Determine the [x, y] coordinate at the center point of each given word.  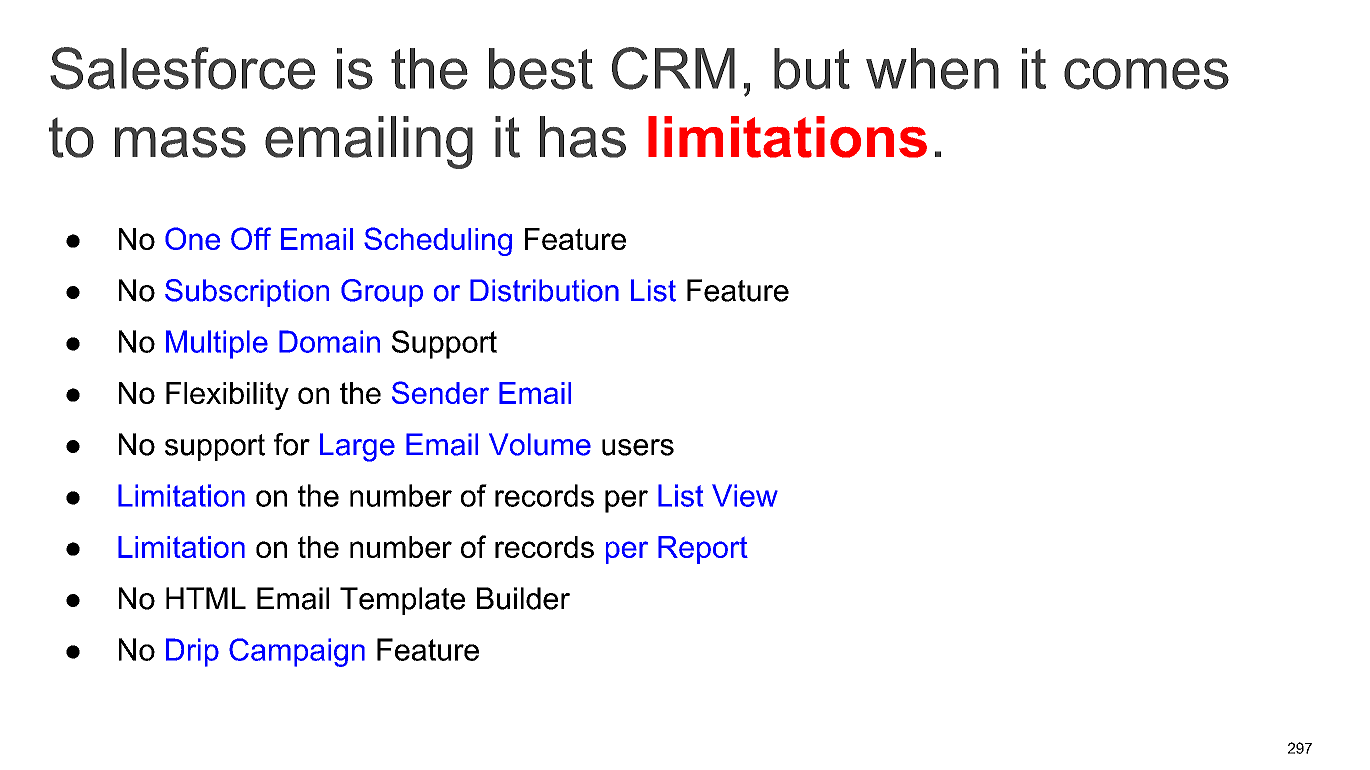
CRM [673, 68]
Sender [440, 392]
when [932, 69]
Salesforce [182, 68]
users [638, 447]
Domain [329, 341]
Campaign [297, 652]
